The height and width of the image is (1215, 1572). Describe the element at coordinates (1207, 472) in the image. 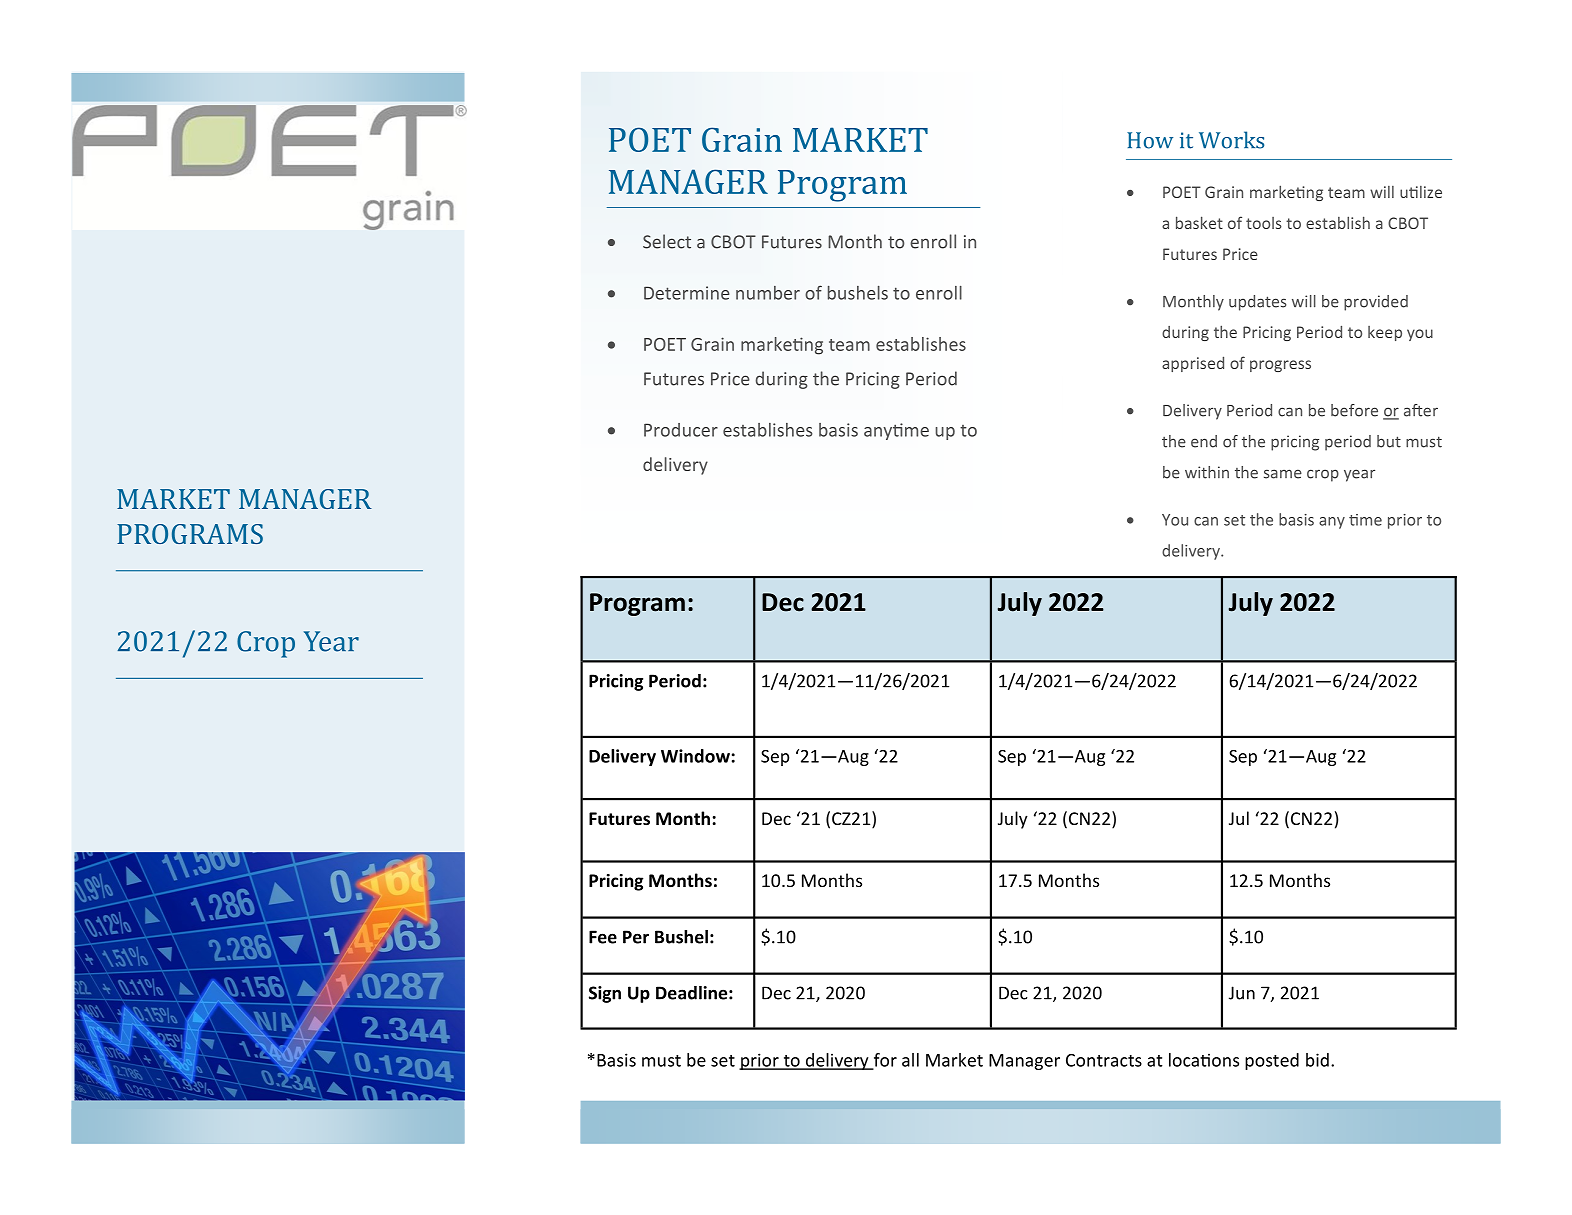

I see `within` at that location.
